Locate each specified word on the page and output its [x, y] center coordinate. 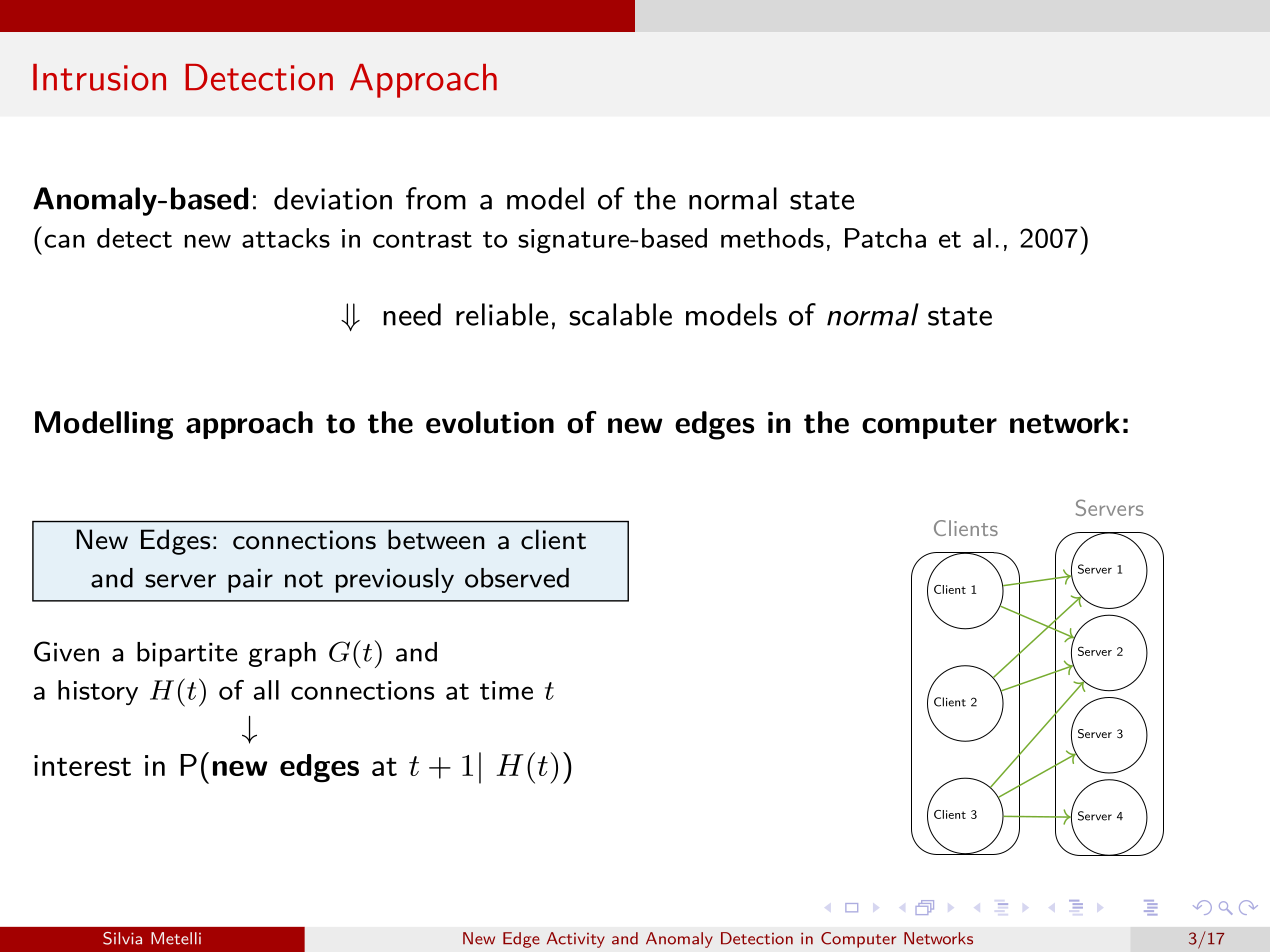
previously [395, 580]
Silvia [122, 938]
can [64, 241]
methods [772, 238]
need [412, 314]
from [436, 198]
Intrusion [99, 77]
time [506, 690]
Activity [576, 940]
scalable [620, 314]
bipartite [187, 654]
